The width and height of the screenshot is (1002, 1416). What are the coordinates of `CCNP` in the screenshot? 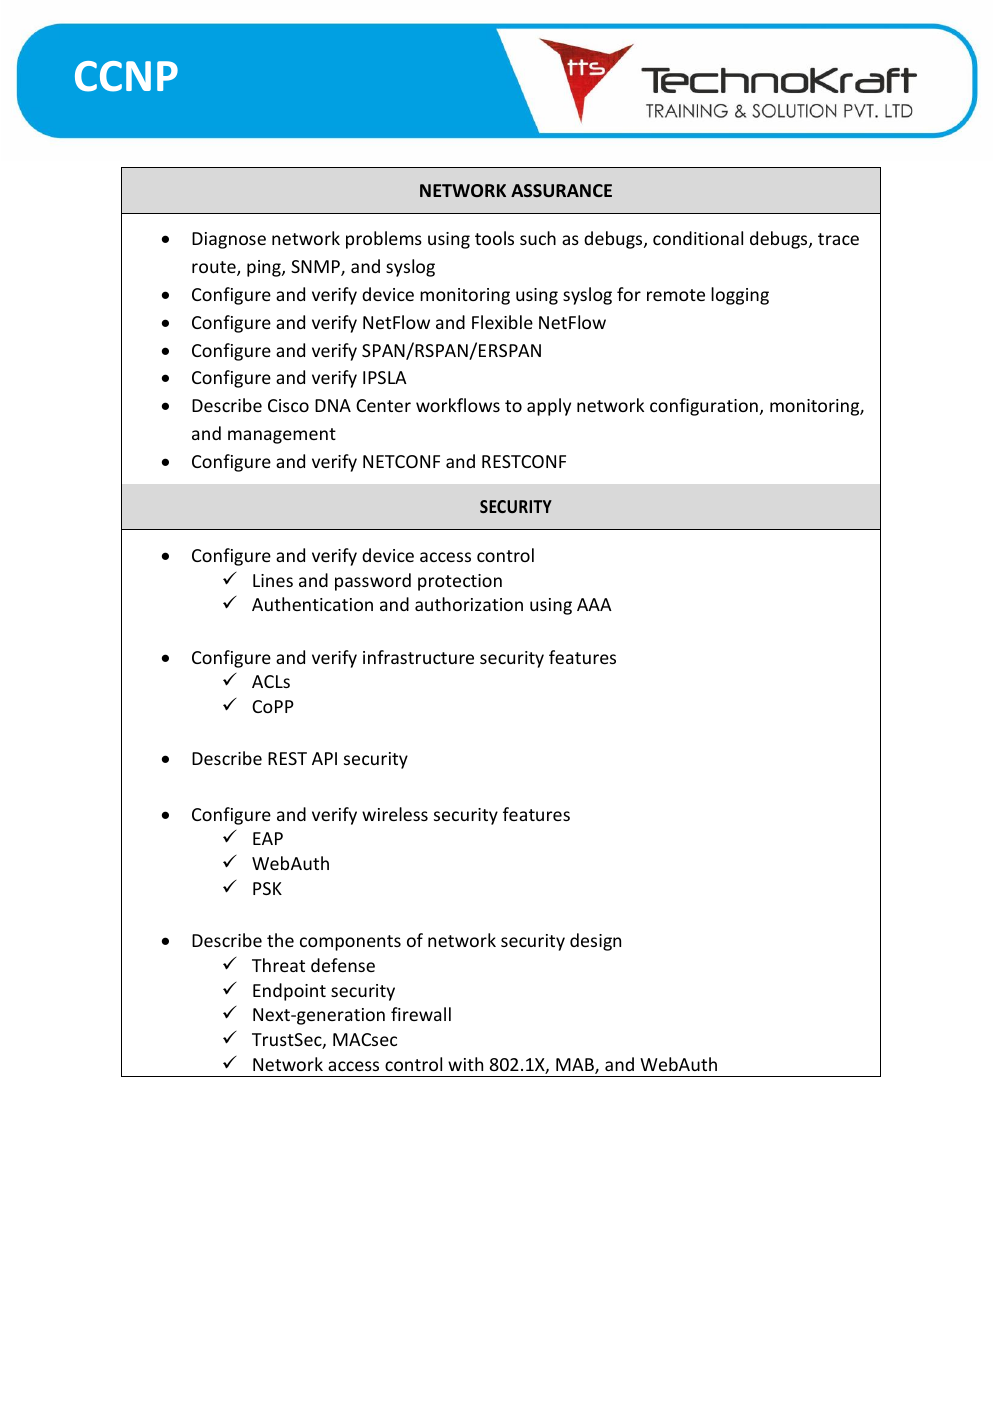 It's located at (126, 76).
